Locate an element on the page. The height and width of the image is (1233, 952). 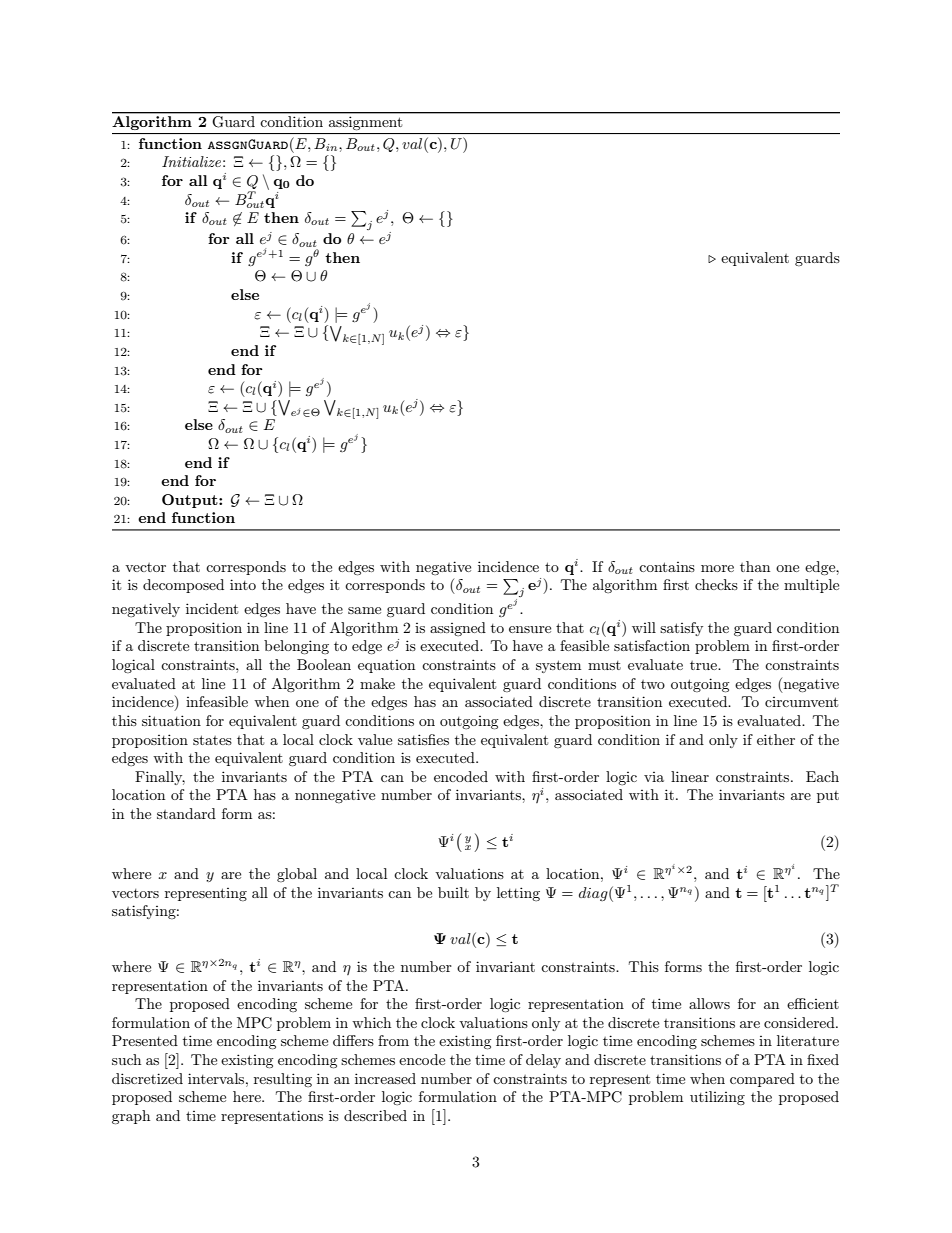
checks is located at coordinates (716, 584).
